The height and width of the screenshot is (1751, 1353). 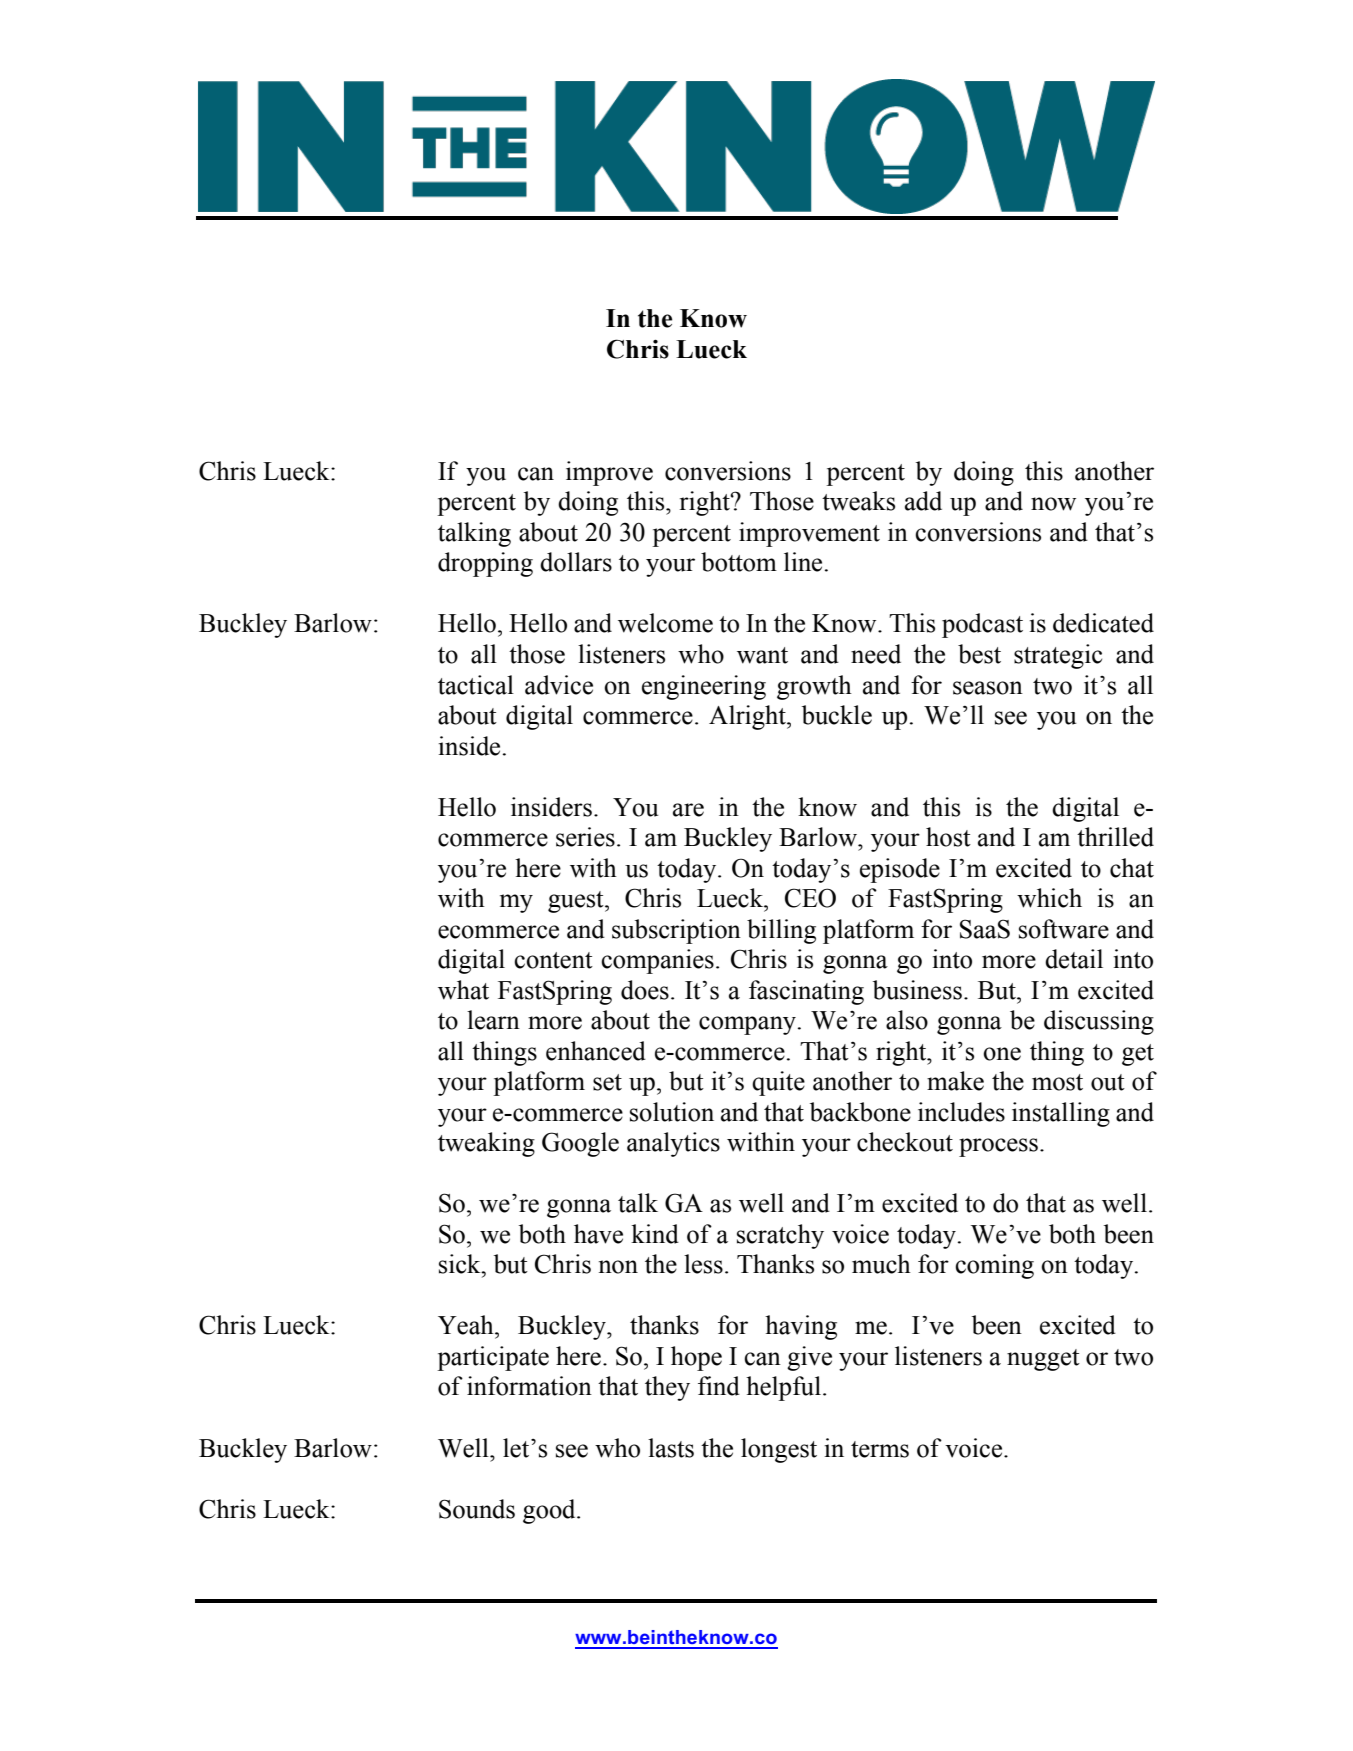 What do you see at coordinates (994, 1266) in the screenshot?
I see `coming` at bounding box center [994, 1266].
